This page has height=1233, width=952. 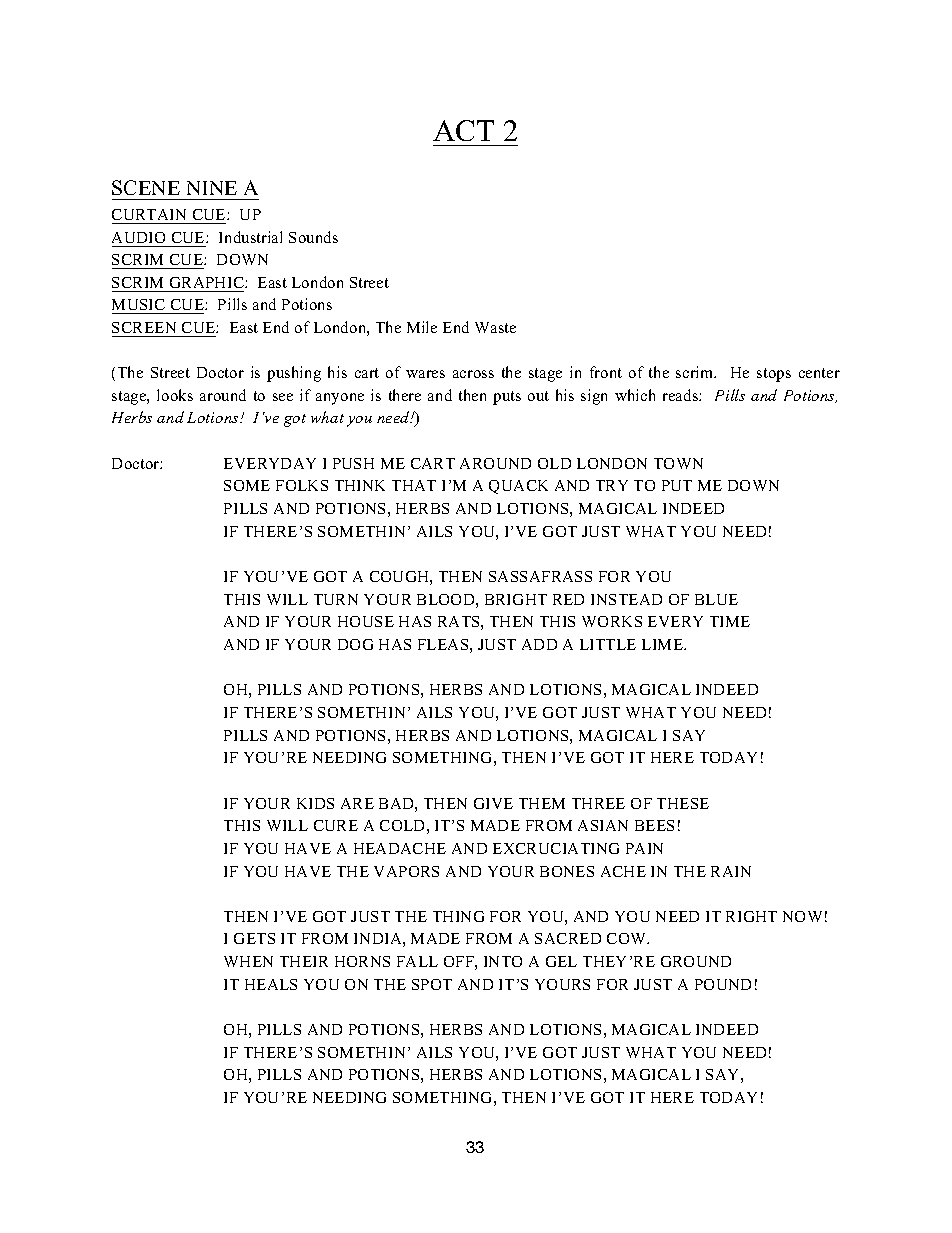 I want to click on BLUE, so click(x=716, y=599).
